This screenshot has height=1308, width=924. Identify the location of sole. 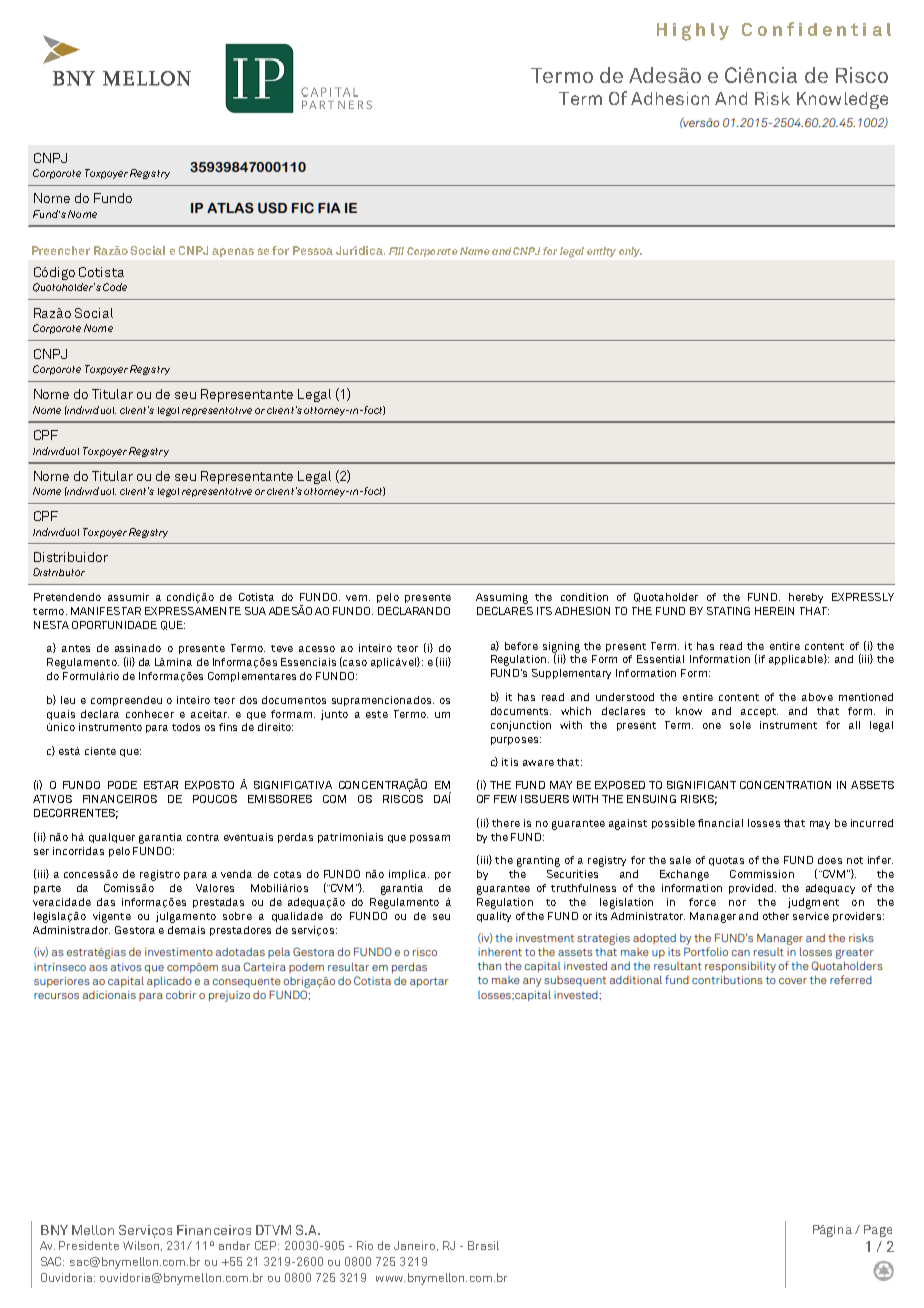
(740, 725).
